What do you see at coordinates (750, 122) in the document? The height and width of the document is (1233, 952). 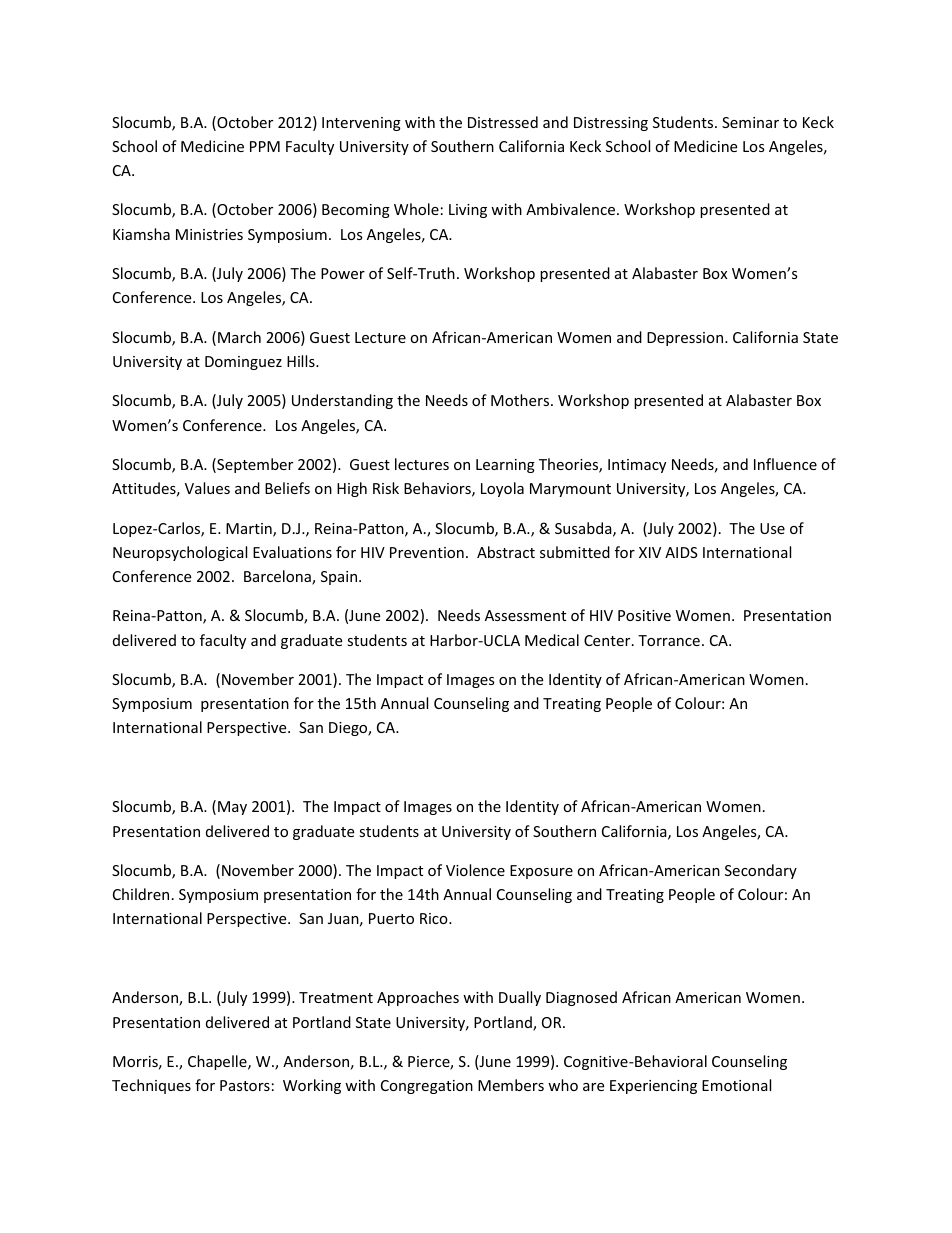 I see `Seminar` at bounding box center [750, 122].
